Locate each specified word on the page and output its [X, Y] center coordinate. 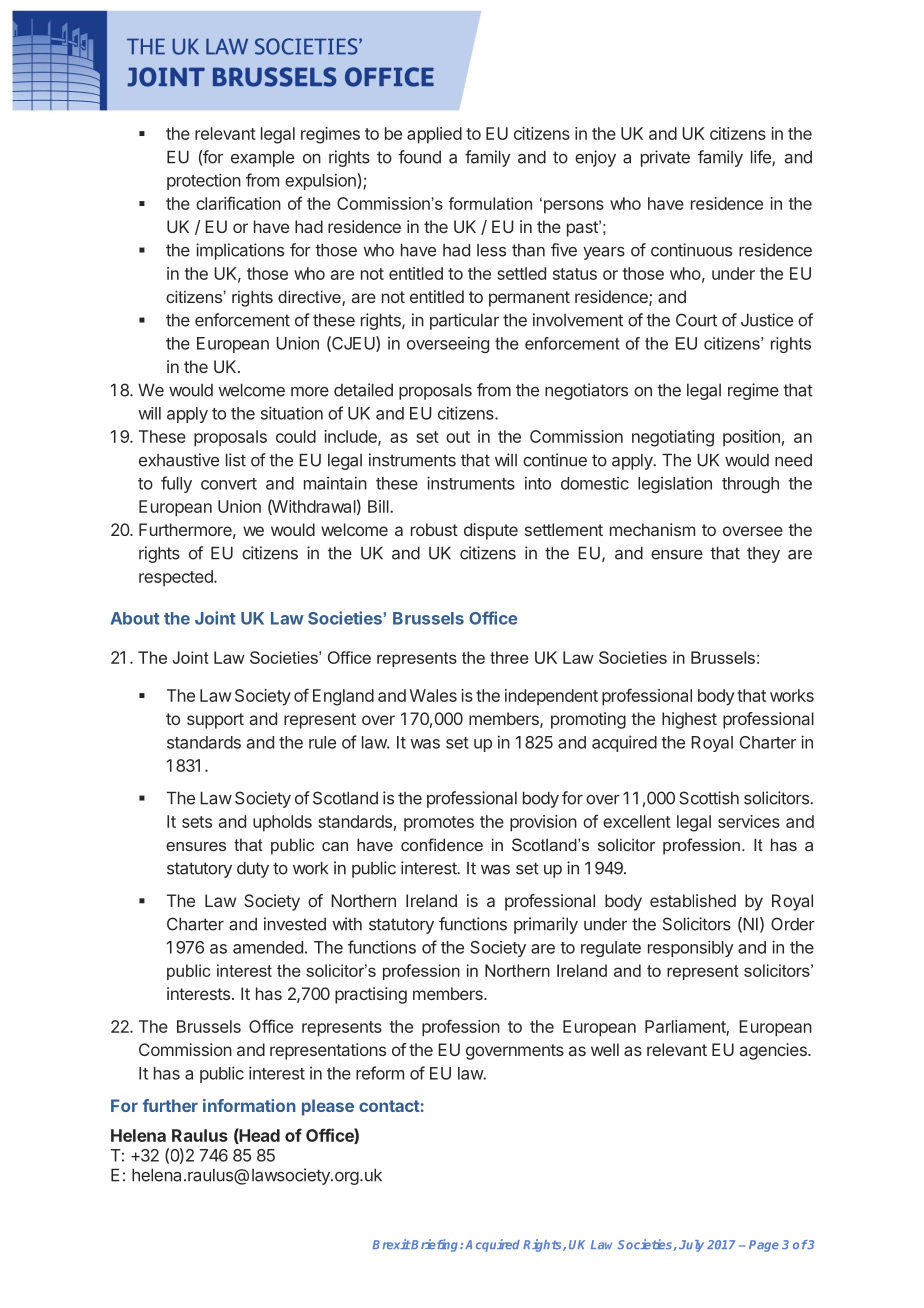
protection [204, 181]
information [249, 1105]
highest [689, 720]
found [419, 157]
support [215, 721]
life [762, 158]
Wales [433, 695]
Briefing [435, 1245]
